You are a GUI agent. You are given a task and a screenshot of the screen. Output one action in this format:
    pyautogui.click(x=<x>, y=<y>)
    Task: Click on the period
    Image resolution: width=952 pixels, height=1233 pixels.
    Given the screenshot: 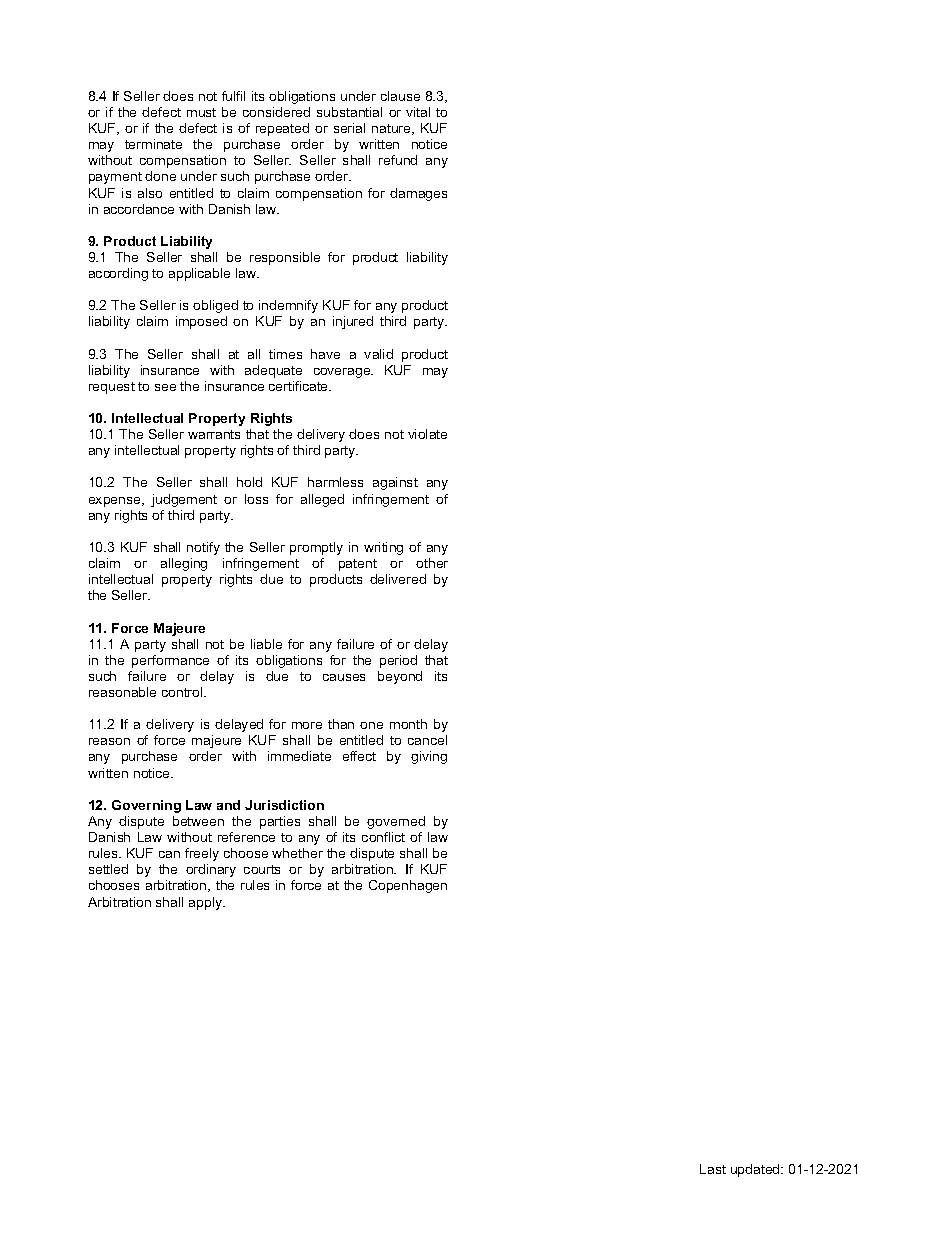 What is the action you would take?
    pyautogui.click(x=398, y=661)
